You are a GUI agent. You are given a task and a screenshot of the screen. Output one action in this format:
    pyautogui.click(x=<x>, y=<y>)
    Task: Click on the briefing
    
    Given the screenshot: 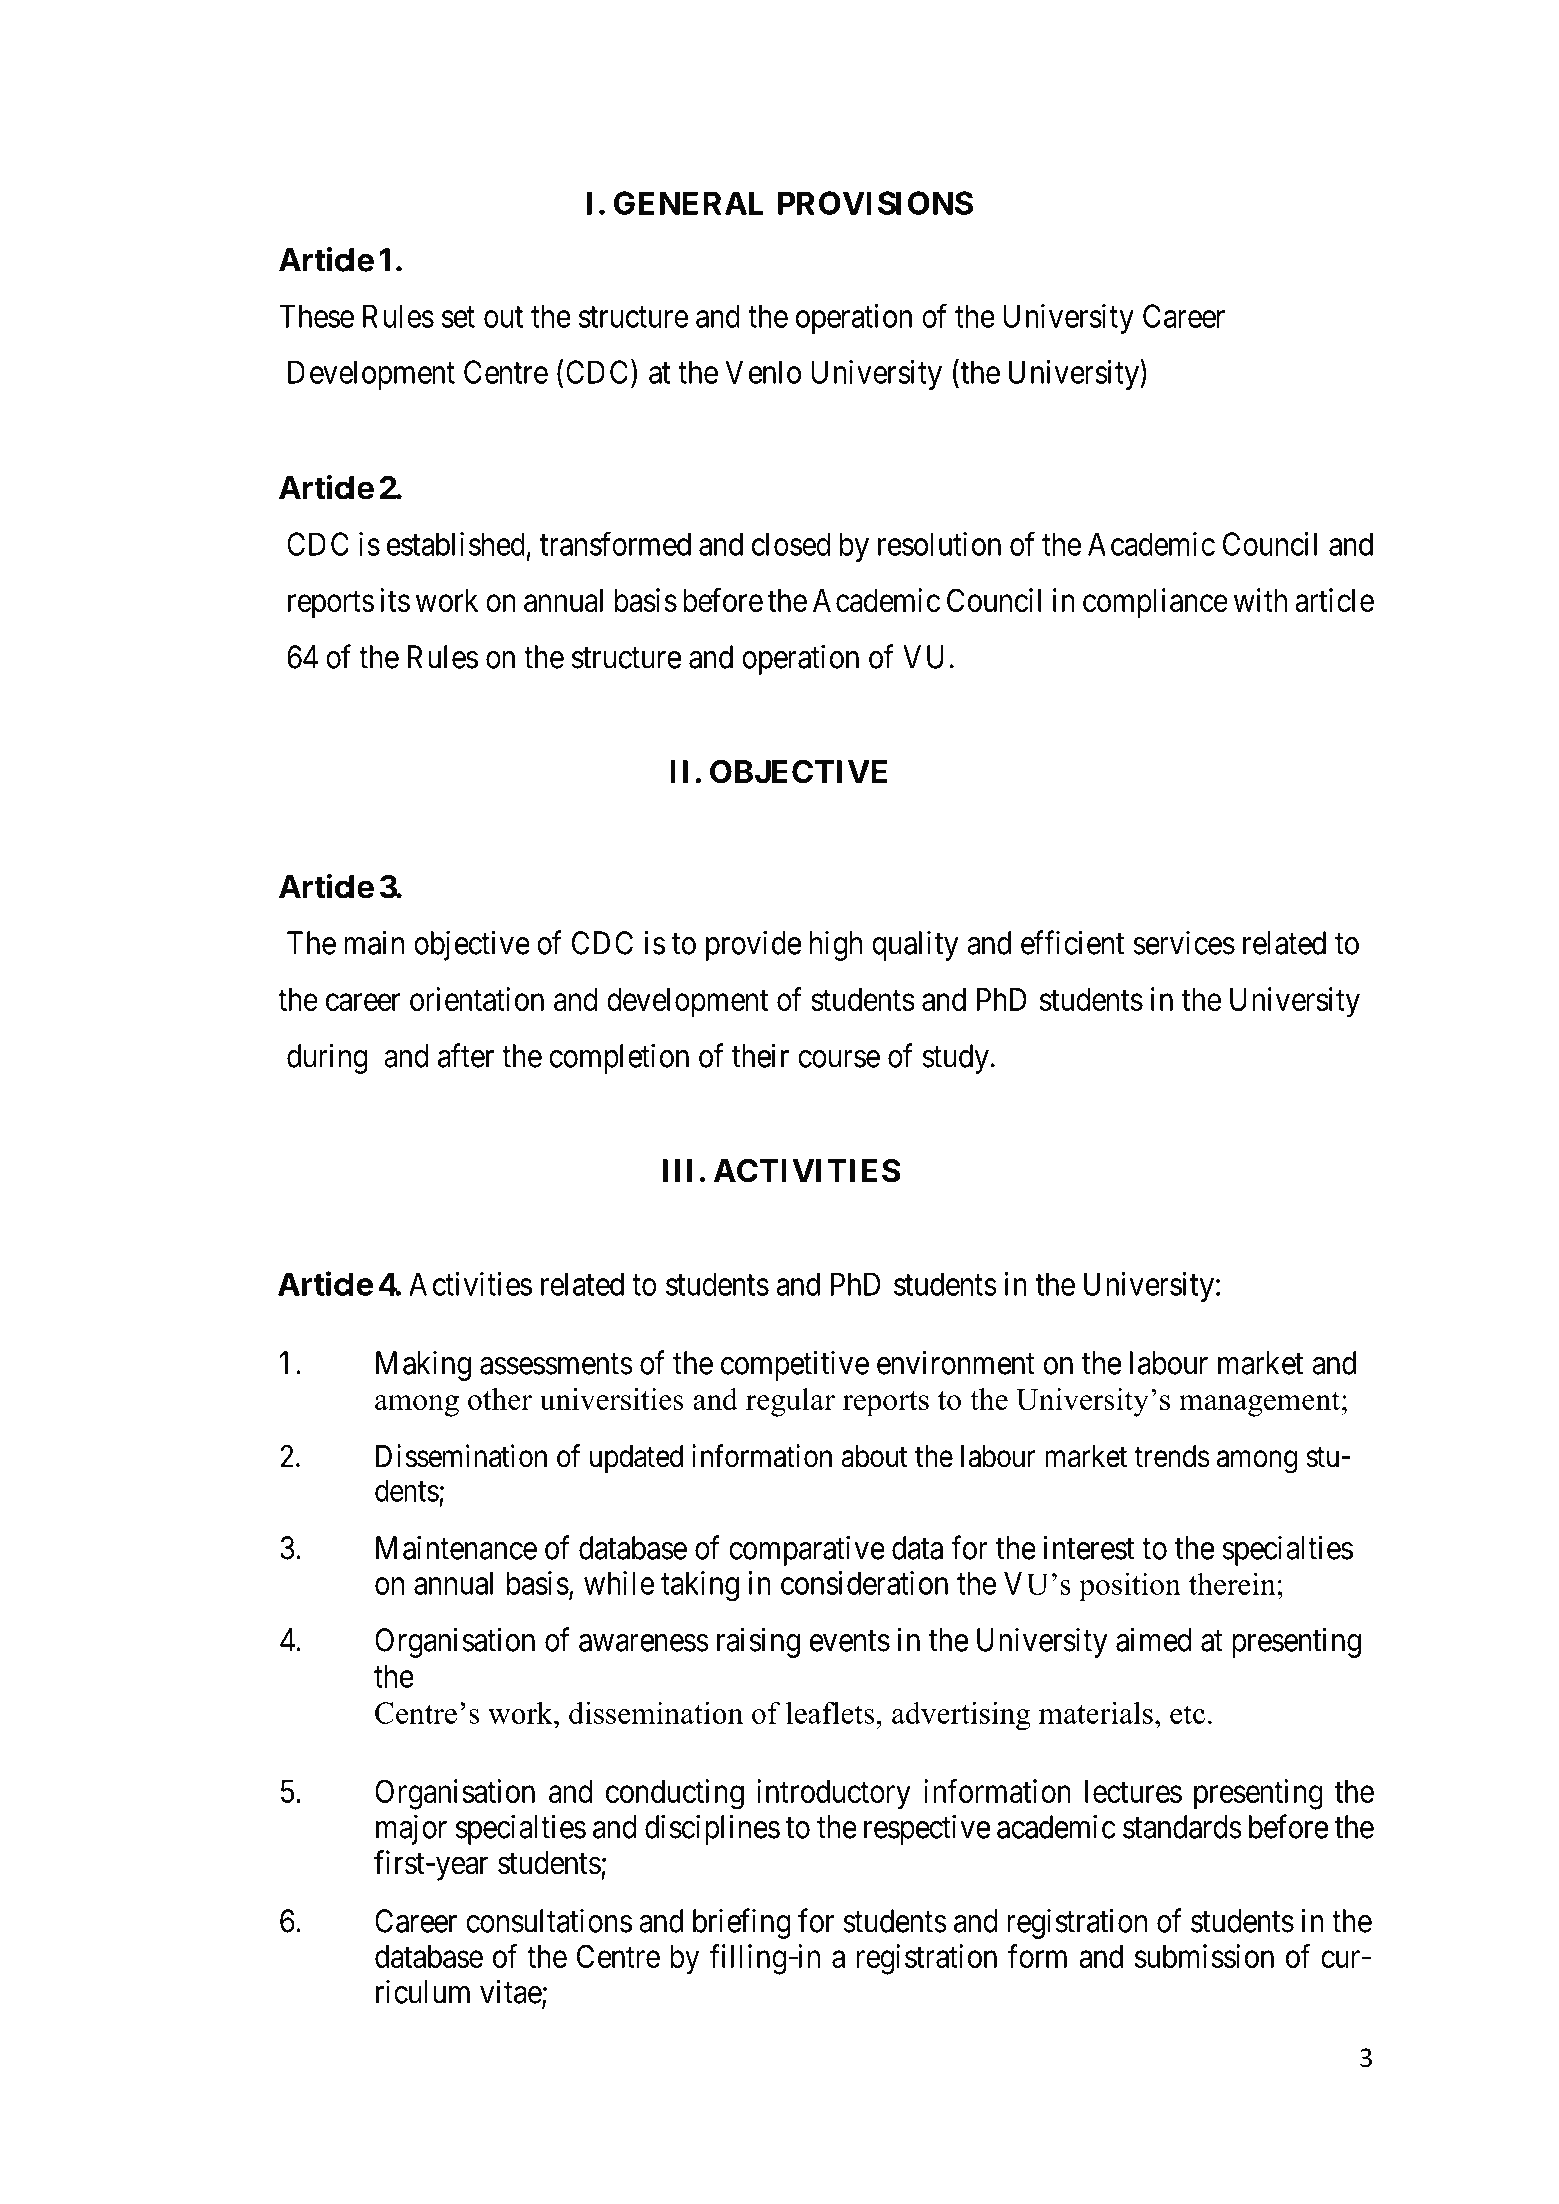 What is the action you would take?
    pyautogui.click(x=742, y=1923)
